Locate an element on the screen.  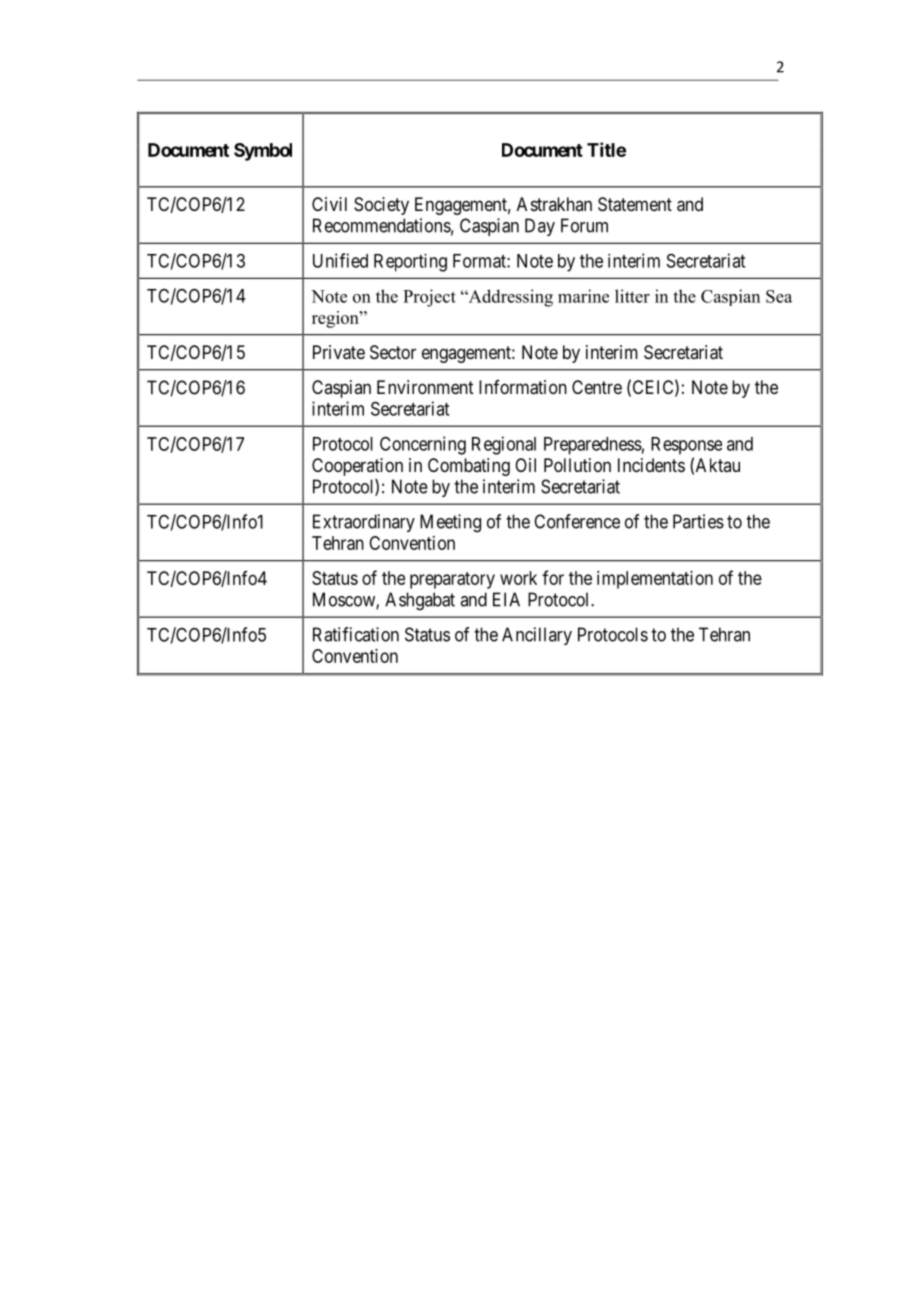
marine is located at coordinates (583, 296).
